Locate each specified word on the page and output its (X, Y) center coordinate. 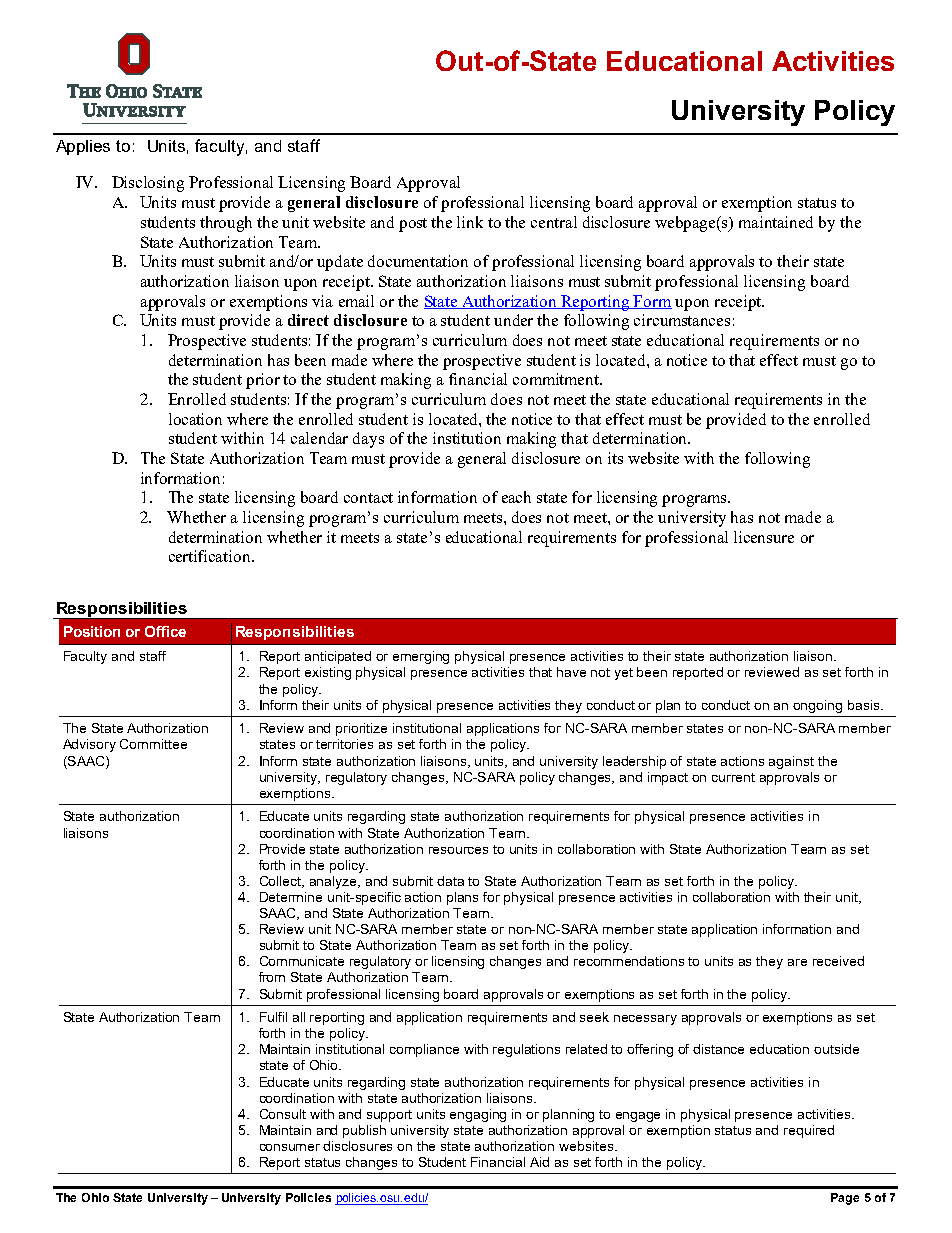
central (554, 222)
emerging (421, 657)
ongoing (817, 706)
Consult (283, 1114)
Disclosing (148, 184)
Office (165, 631)
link (470, 222)
